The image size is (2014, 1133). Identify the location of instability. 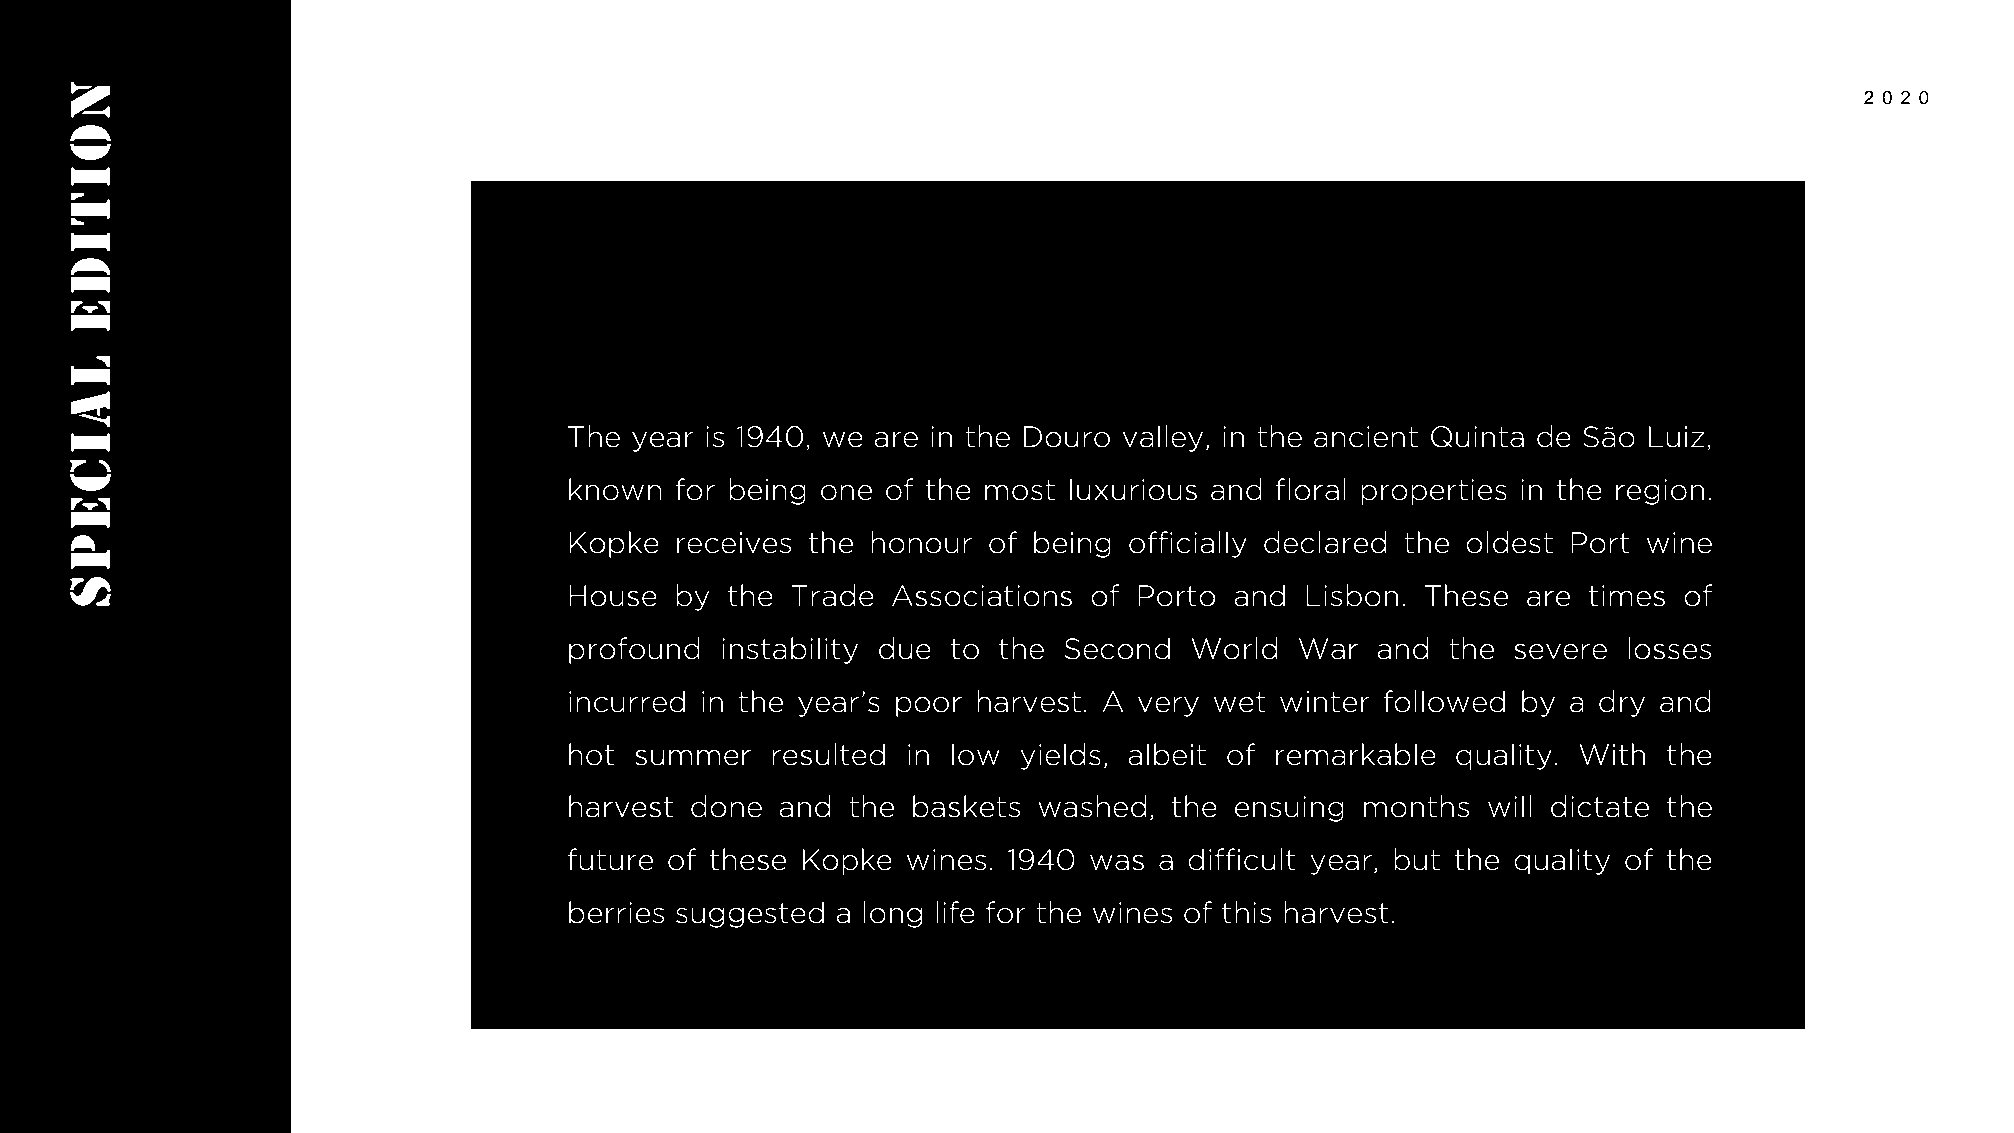
(790, 650).
